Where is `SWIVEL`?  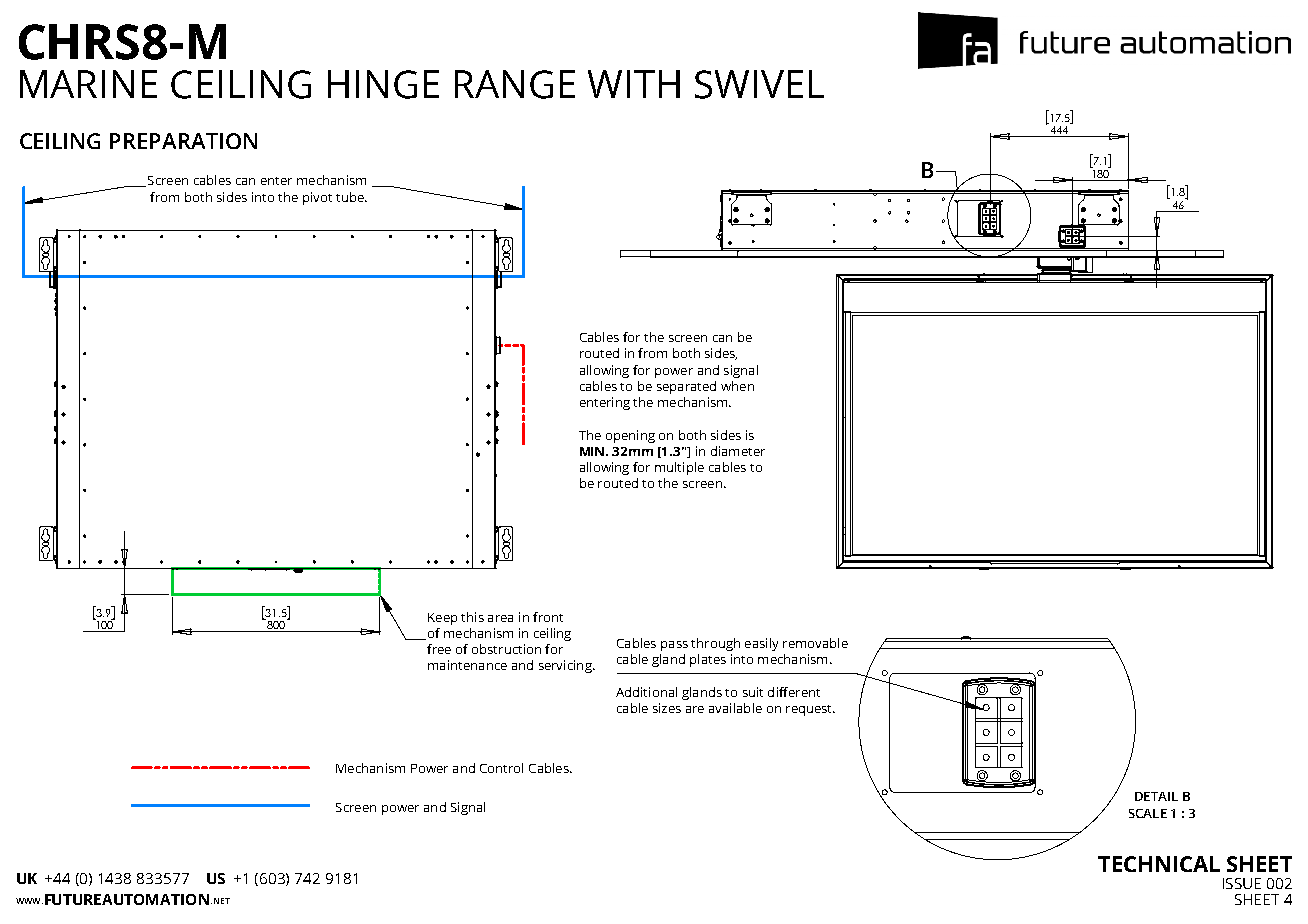 SWIVEL is located at coordinates (759, 84).
